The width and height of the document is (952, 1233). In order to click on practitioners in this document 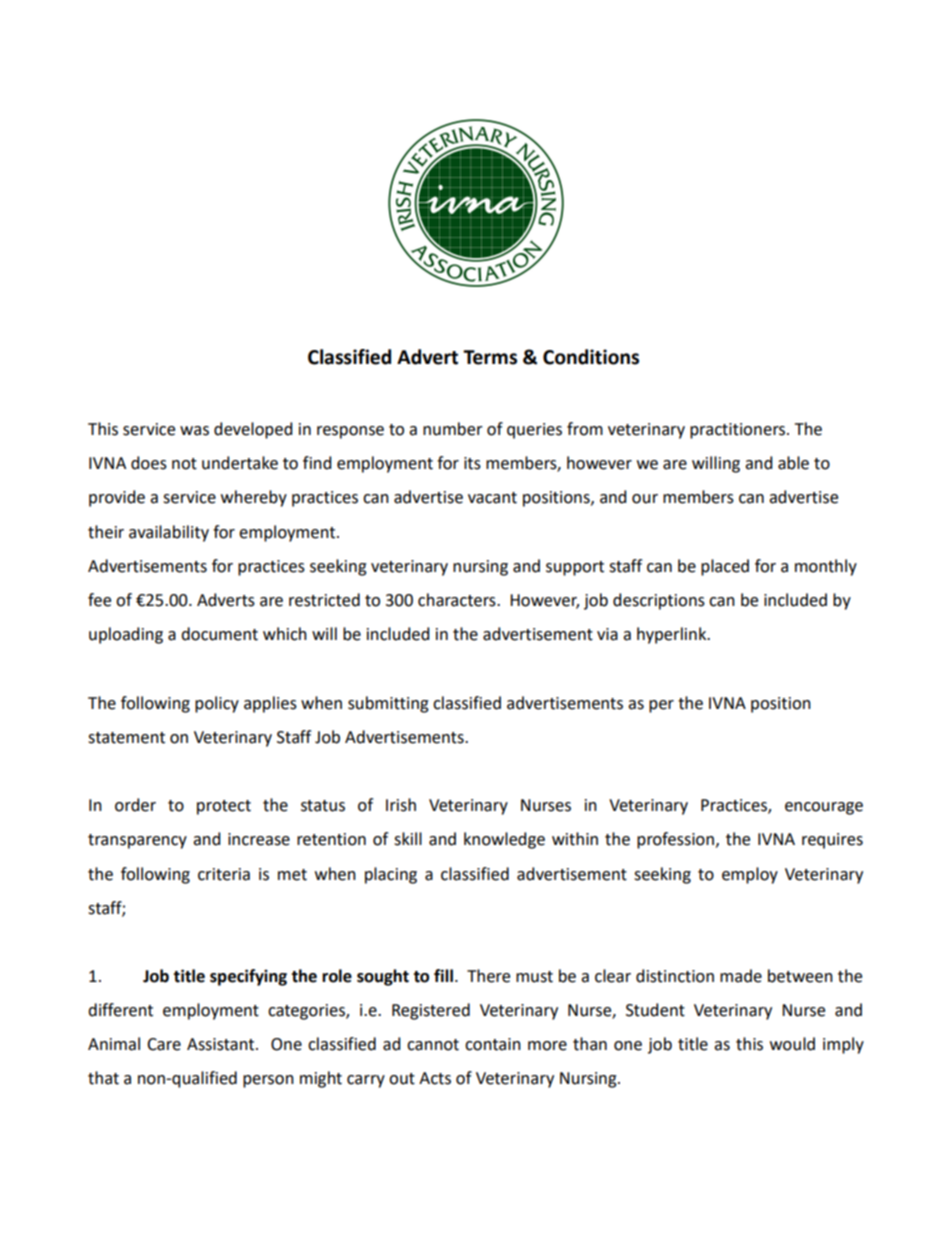, I will do `click(739, 431)`.
